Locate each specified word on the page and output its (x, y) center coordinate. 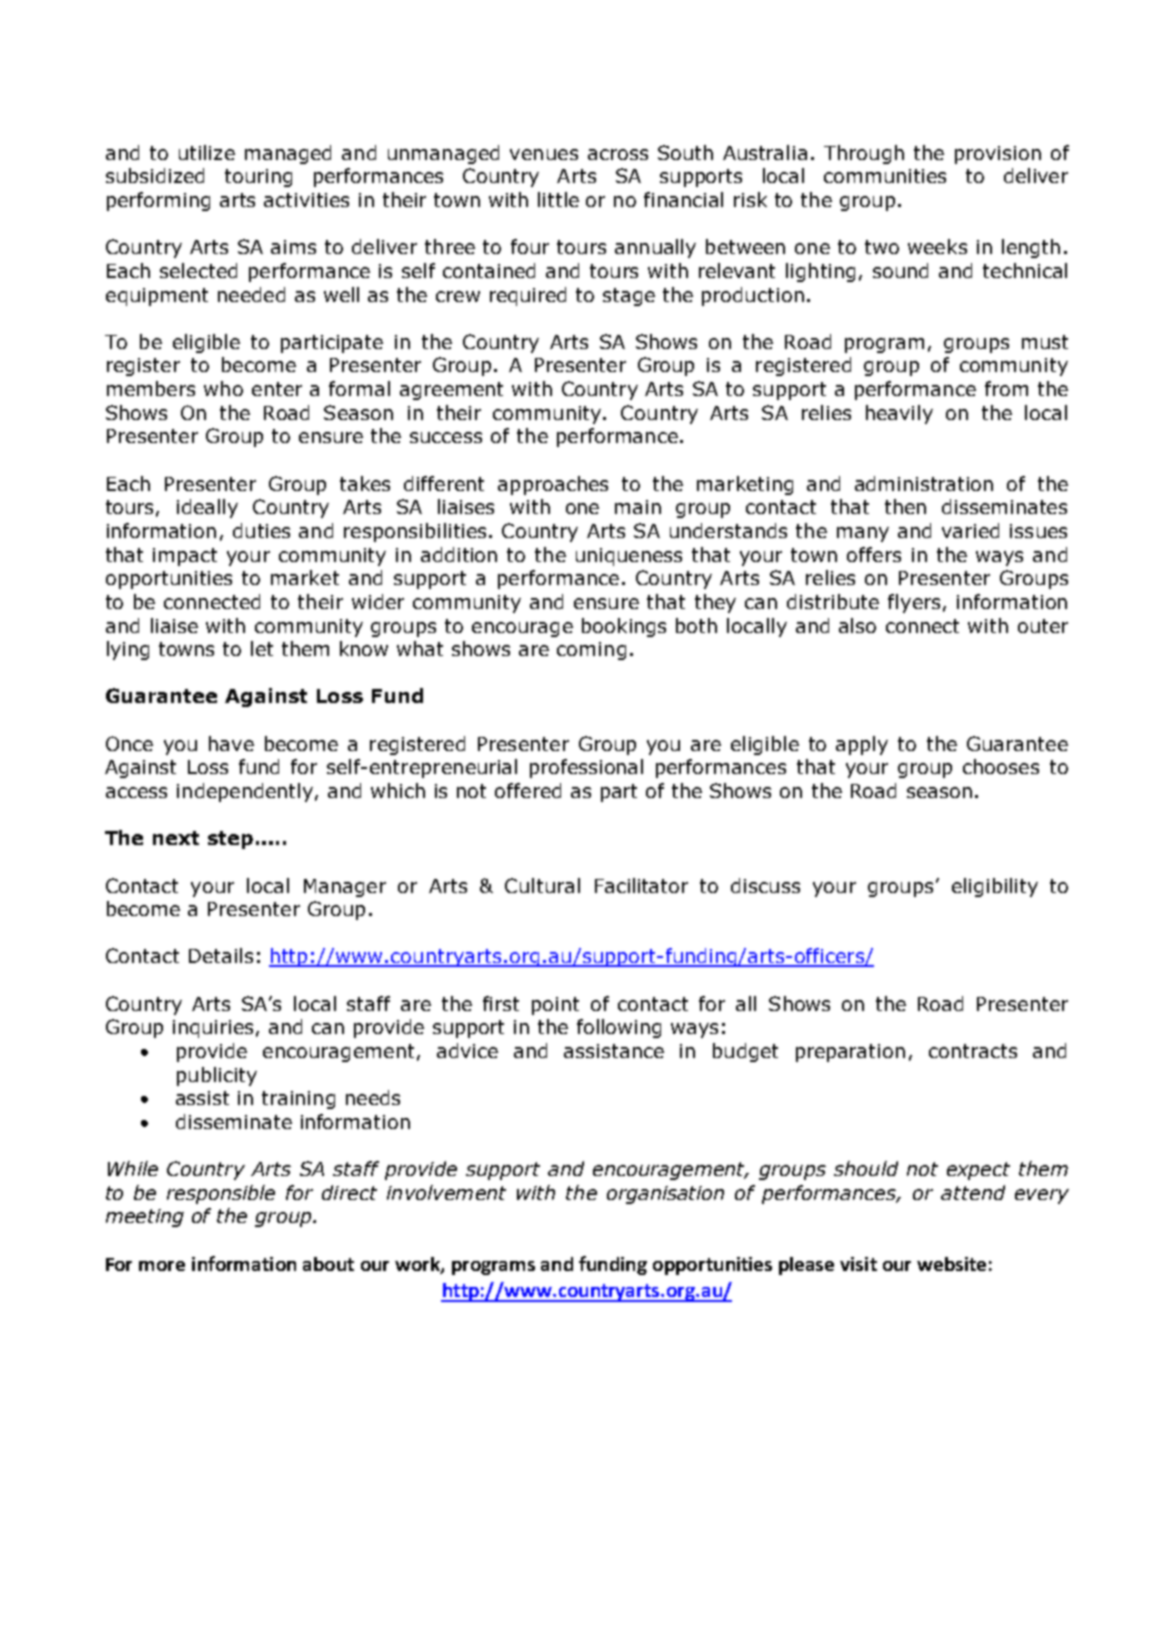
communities (885, 176)
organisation (665, 1195)
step (230, 840)
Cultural (542, 885)
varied (970, 530)
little (558, 199)
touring (258, 178)
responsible (221, 1194)
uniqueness (629, 557)
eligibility (995, 887)
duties (261, 530)
